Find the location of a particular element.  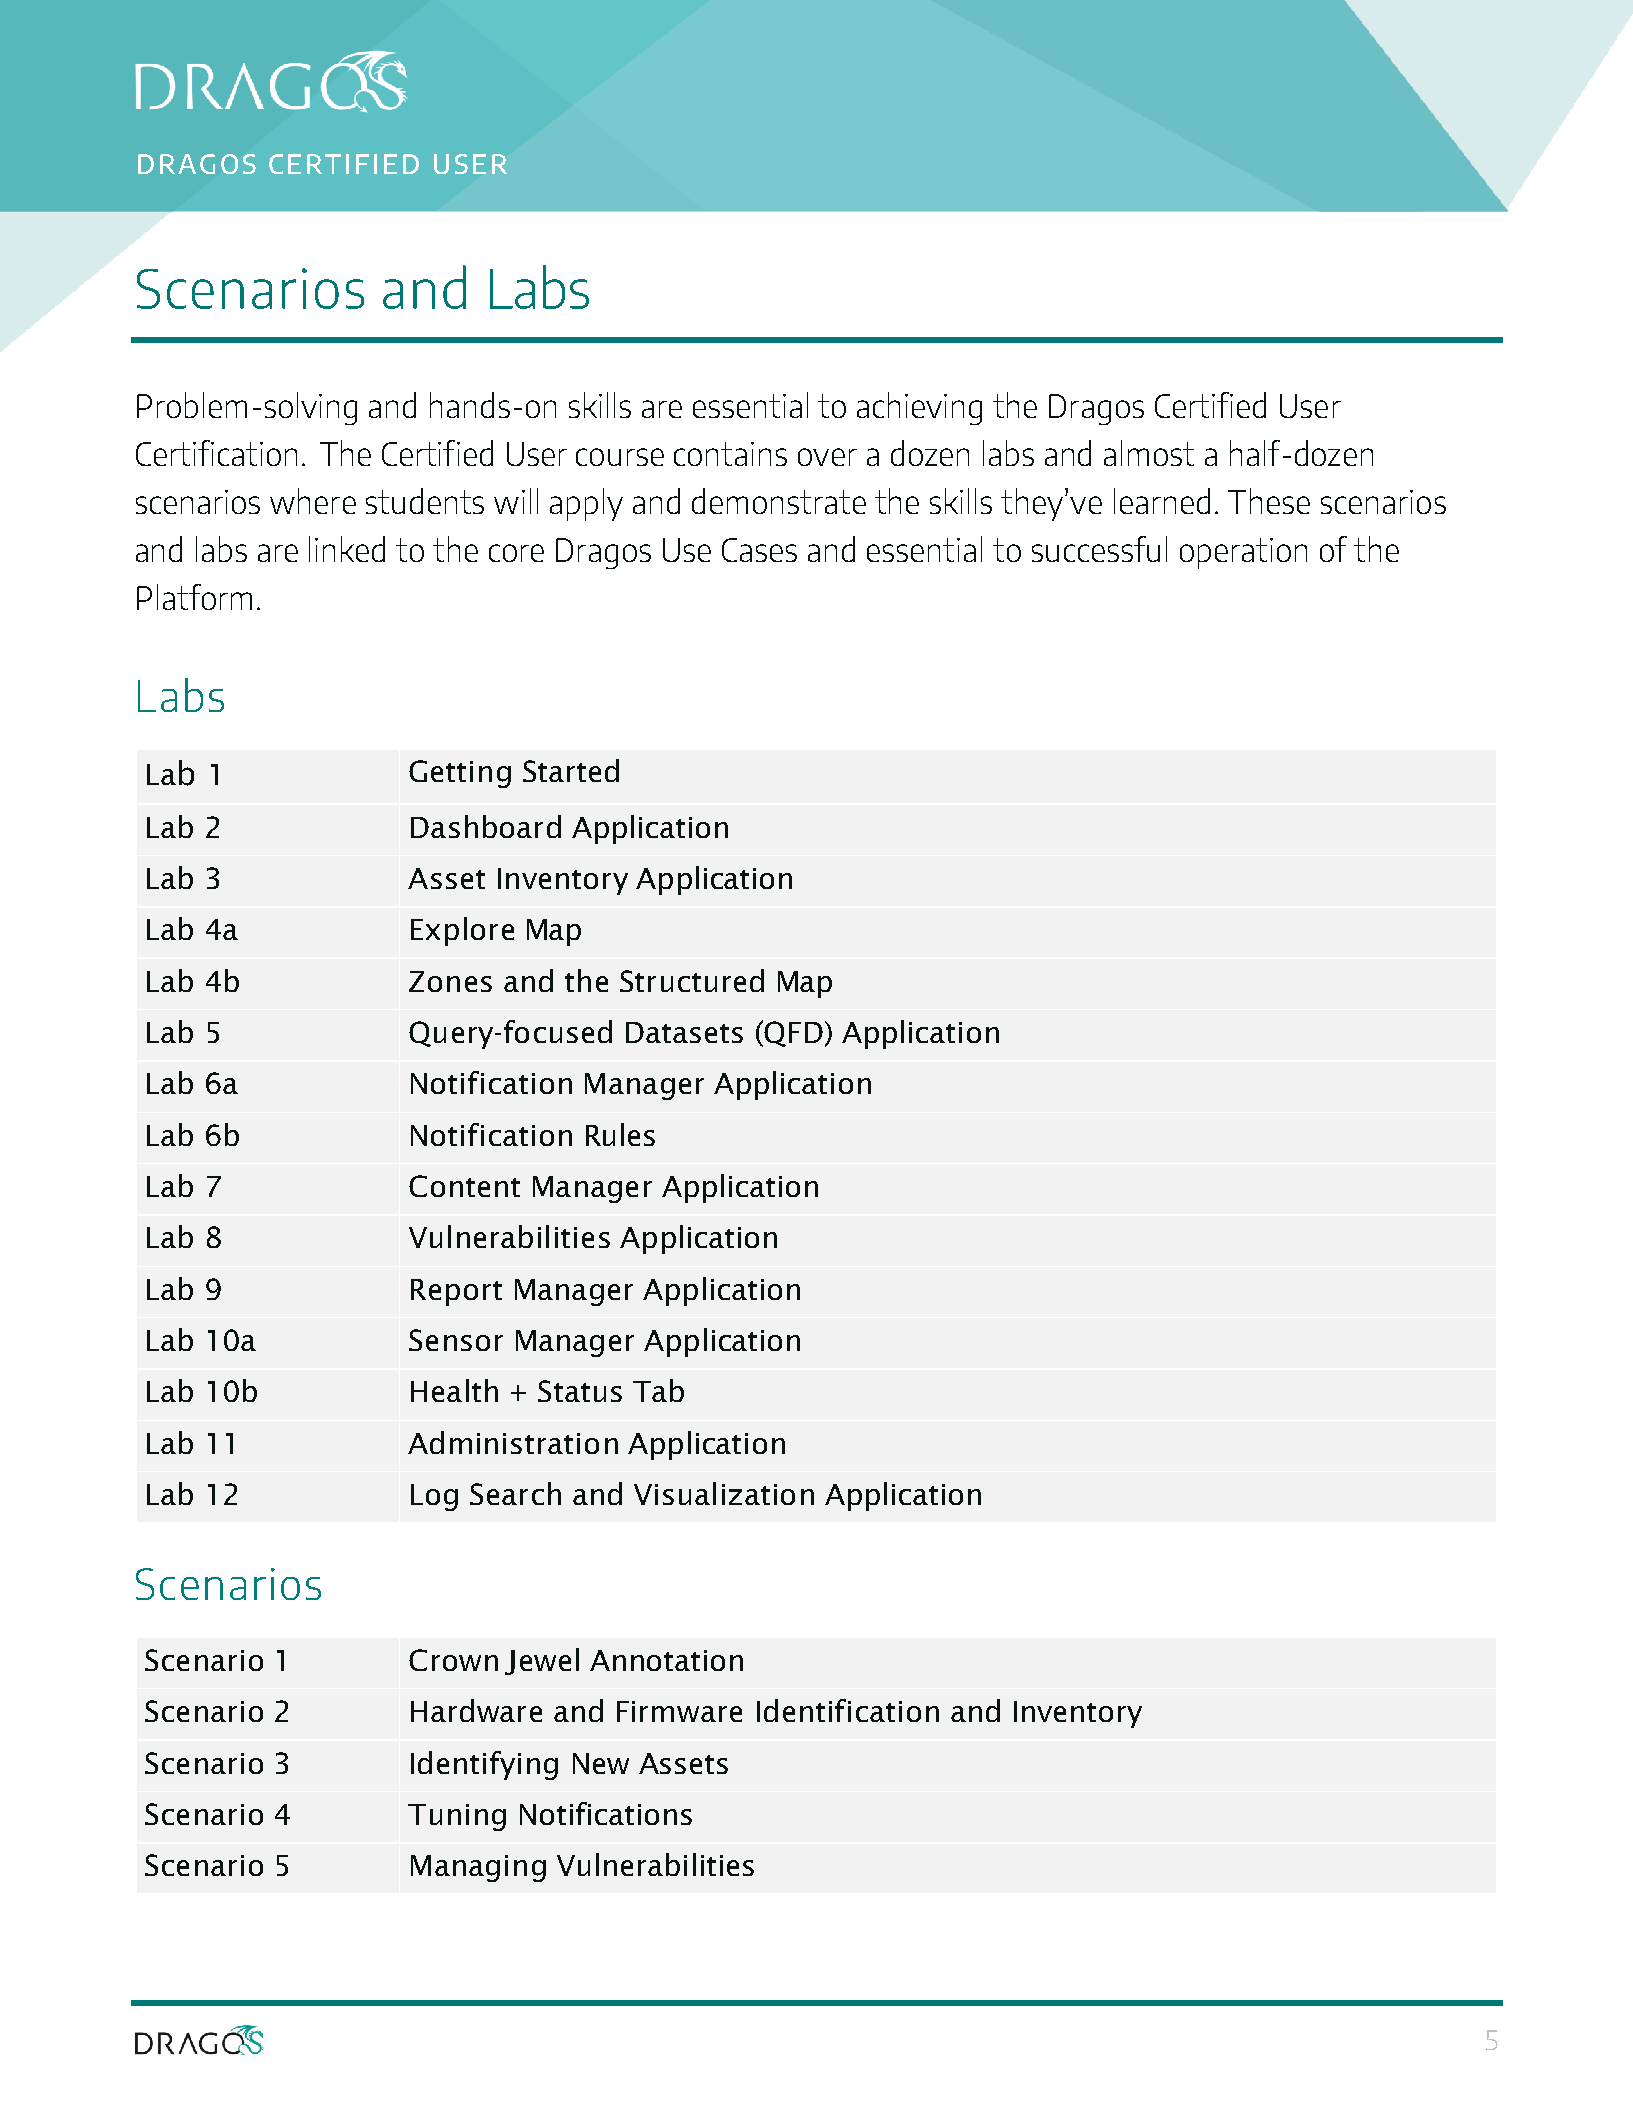

Identification is located at coordinates (848, 1710).
